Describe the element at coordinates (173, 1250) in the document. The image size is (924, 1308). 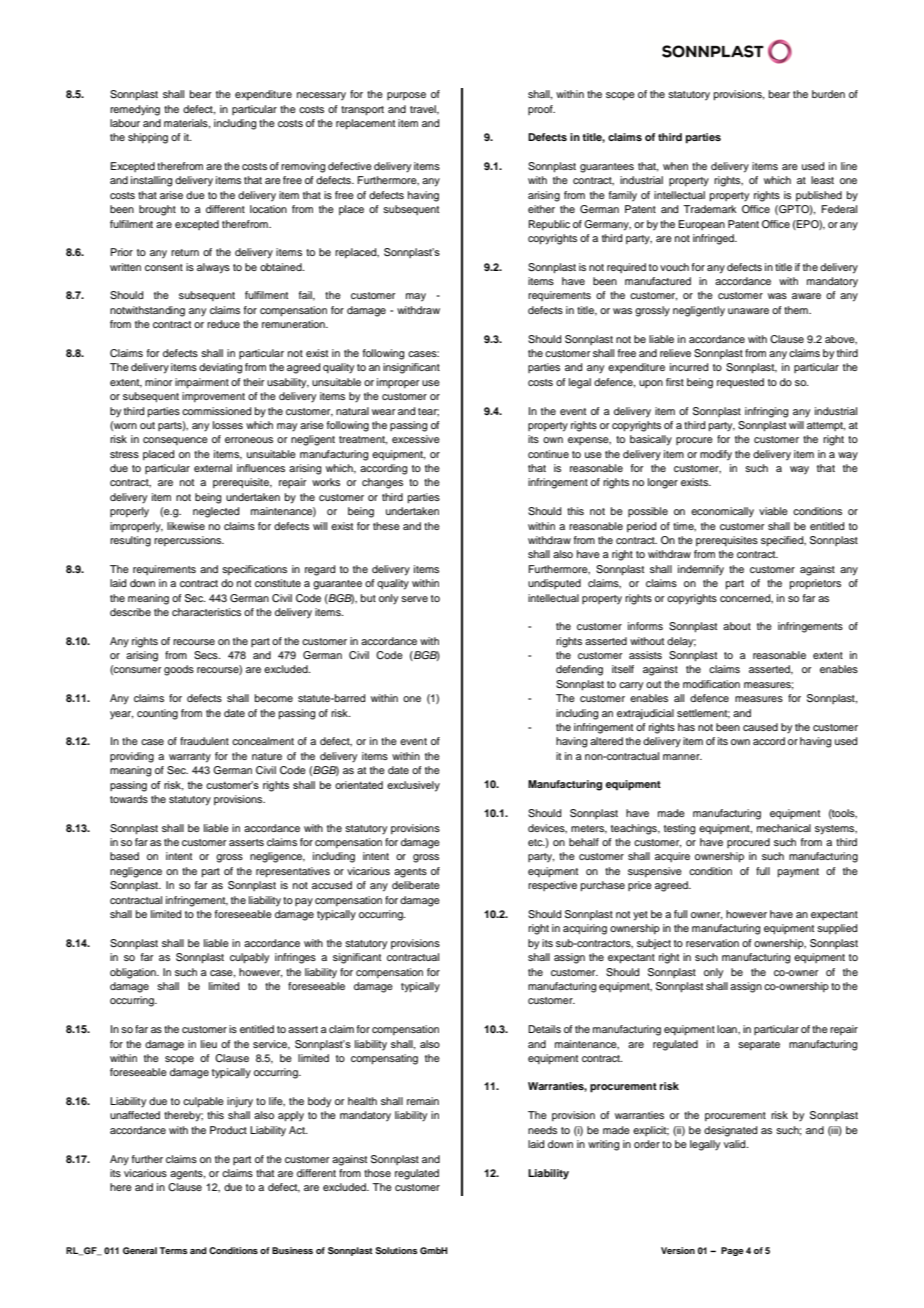
I see `Terms` at that location.
